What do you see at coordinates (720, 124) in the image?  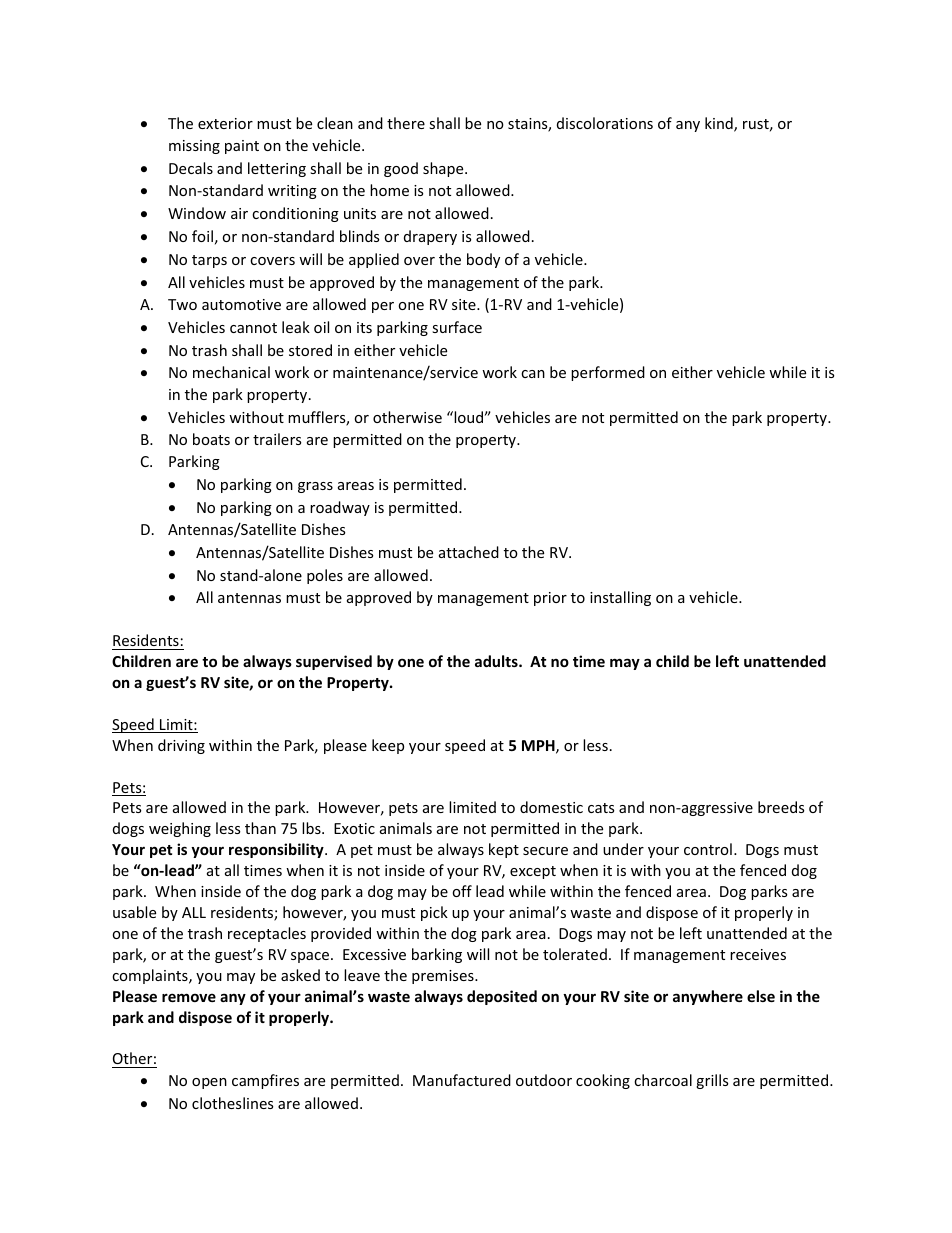 I see `kind` at bounding box center [720, 124].
